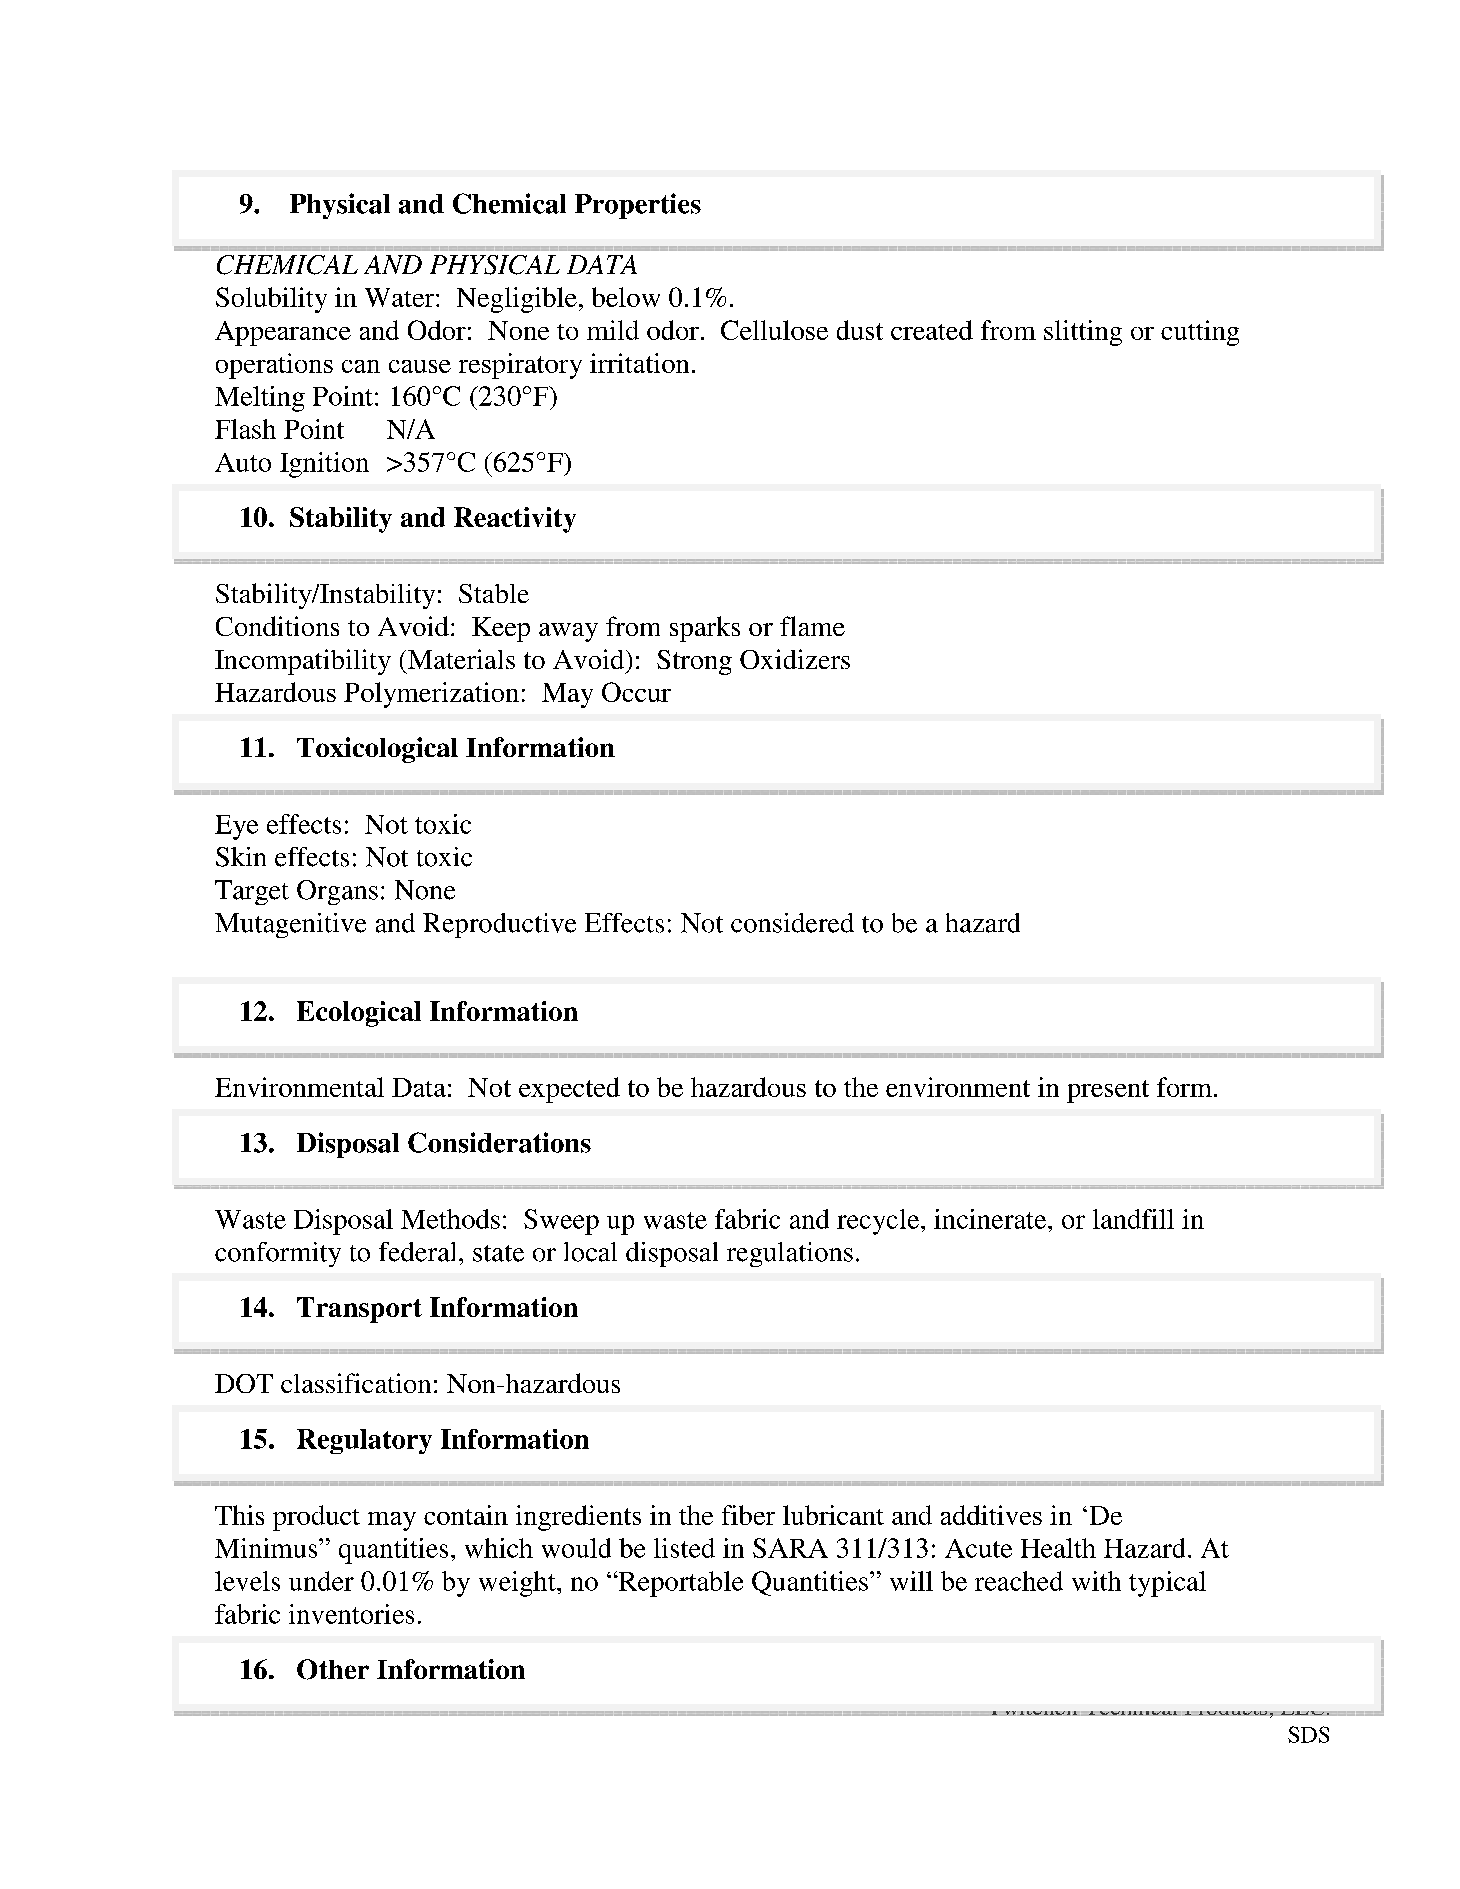  What do you see at coordinates (401, 297) in the page?
I see `Water` at bounding box center [401, 297].
